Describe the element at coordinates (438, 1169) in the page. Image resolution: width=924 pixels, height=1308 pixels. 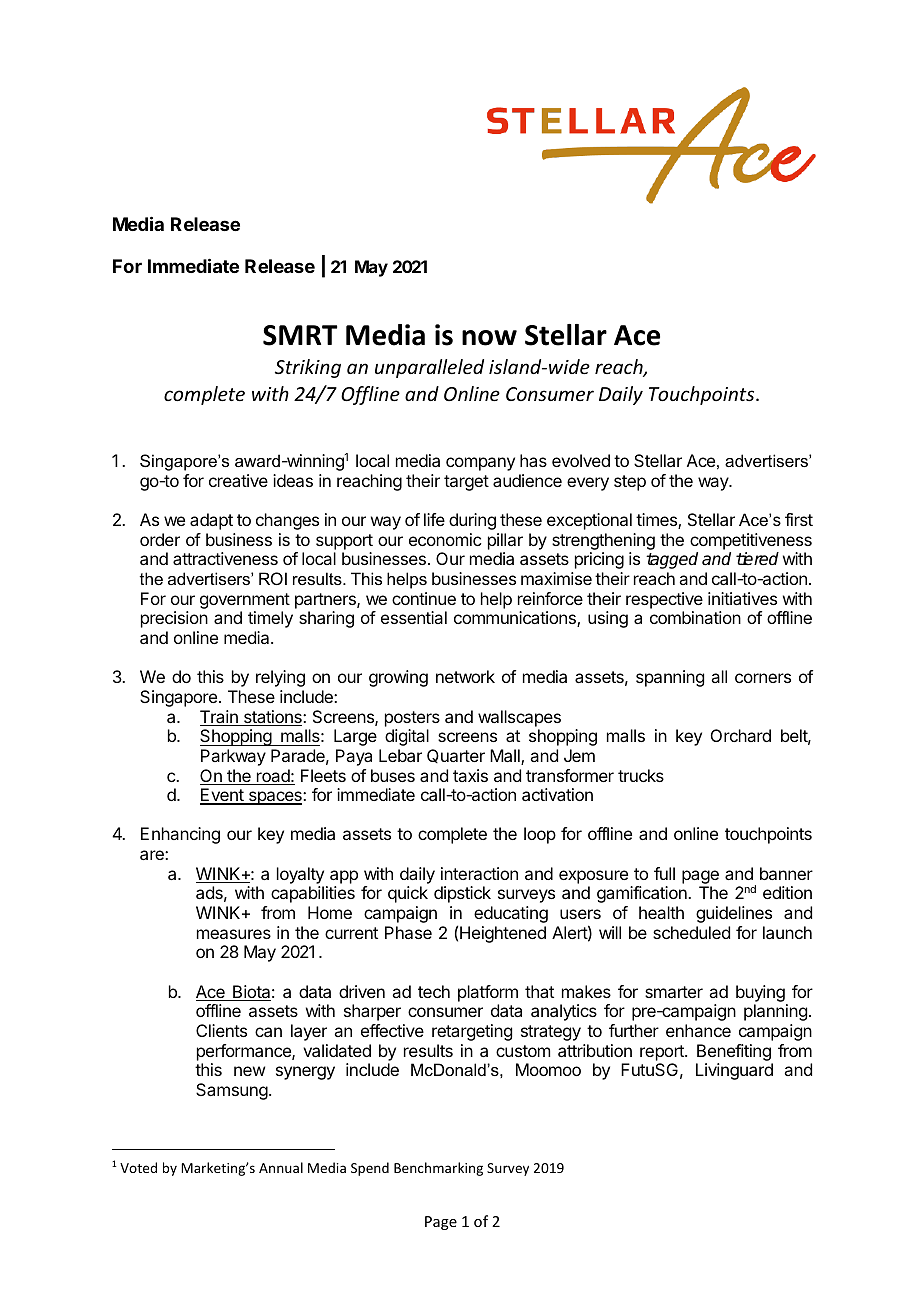
I see `Benchmarking` at that location.
